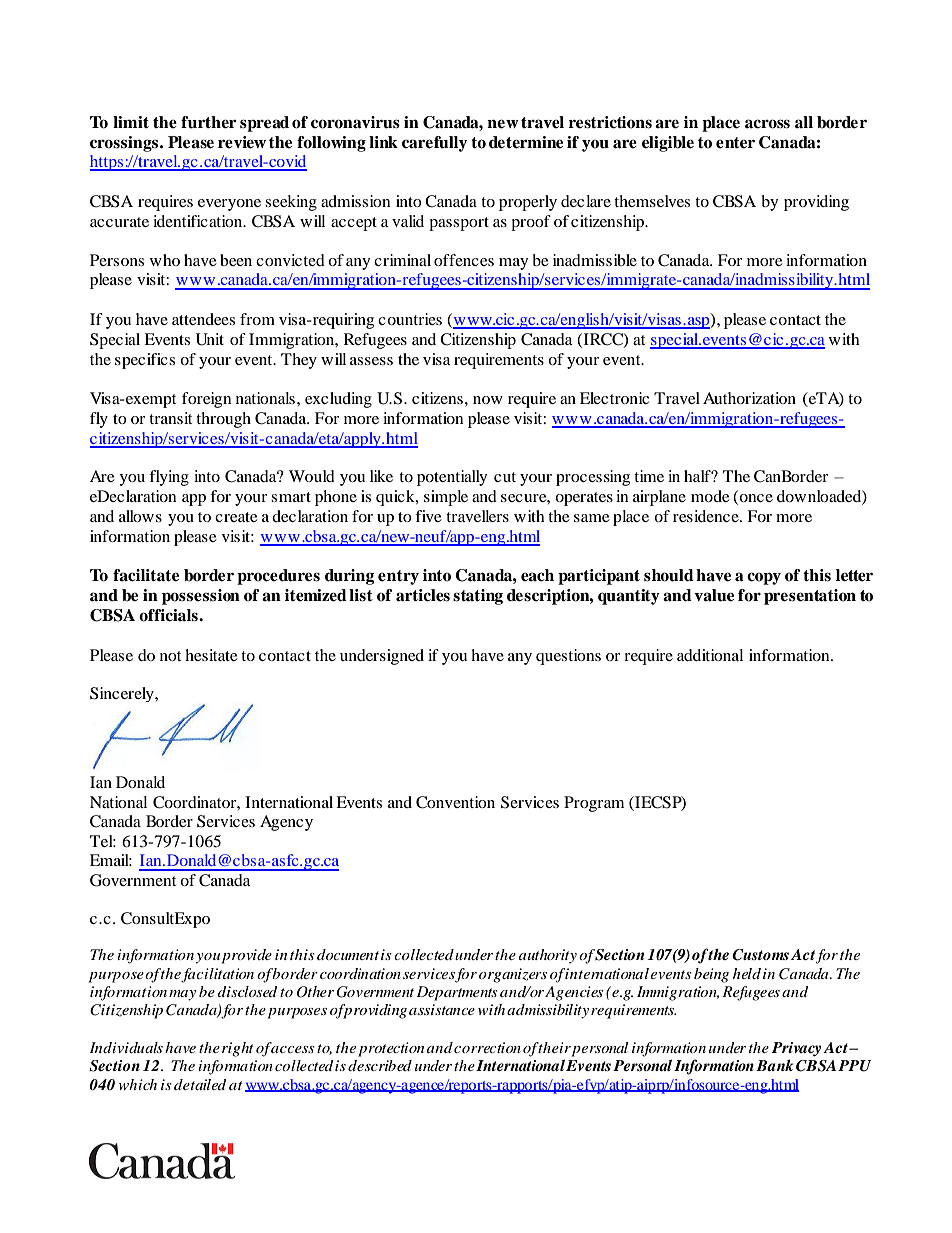  What do you see at coordinates (478, 597) in the document?
I see `stating` at bounding box center [478, 597].
